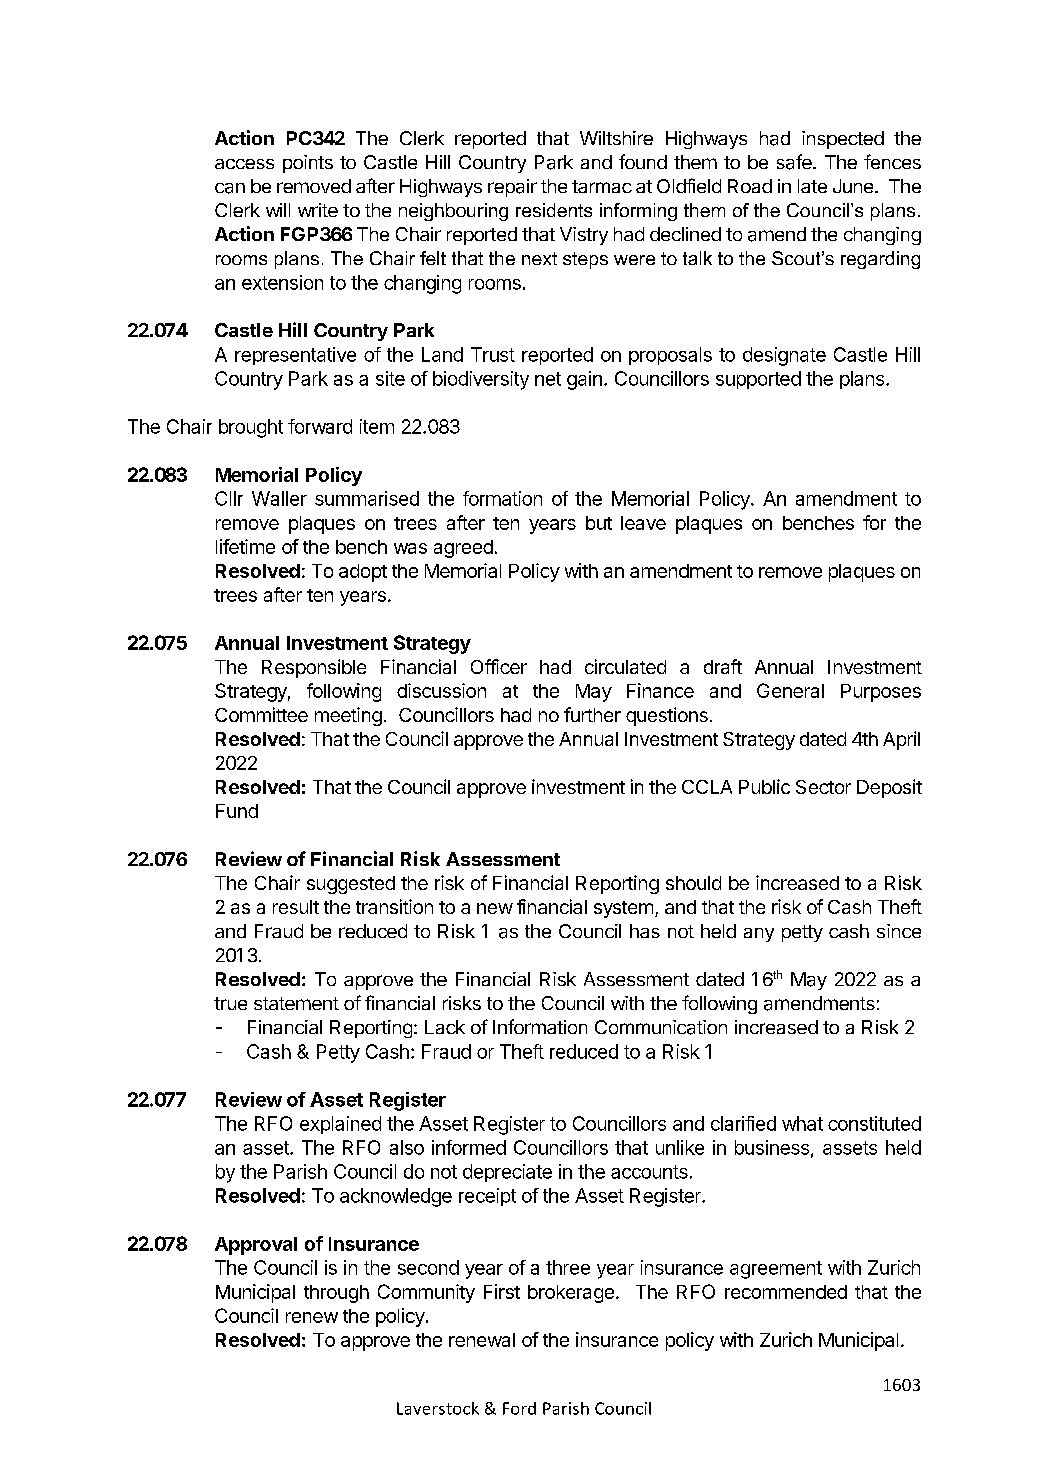 This image has height=1482, width=1048. Describe the element at coordinates (795, 162) in the image. I see `safe` at that location.
